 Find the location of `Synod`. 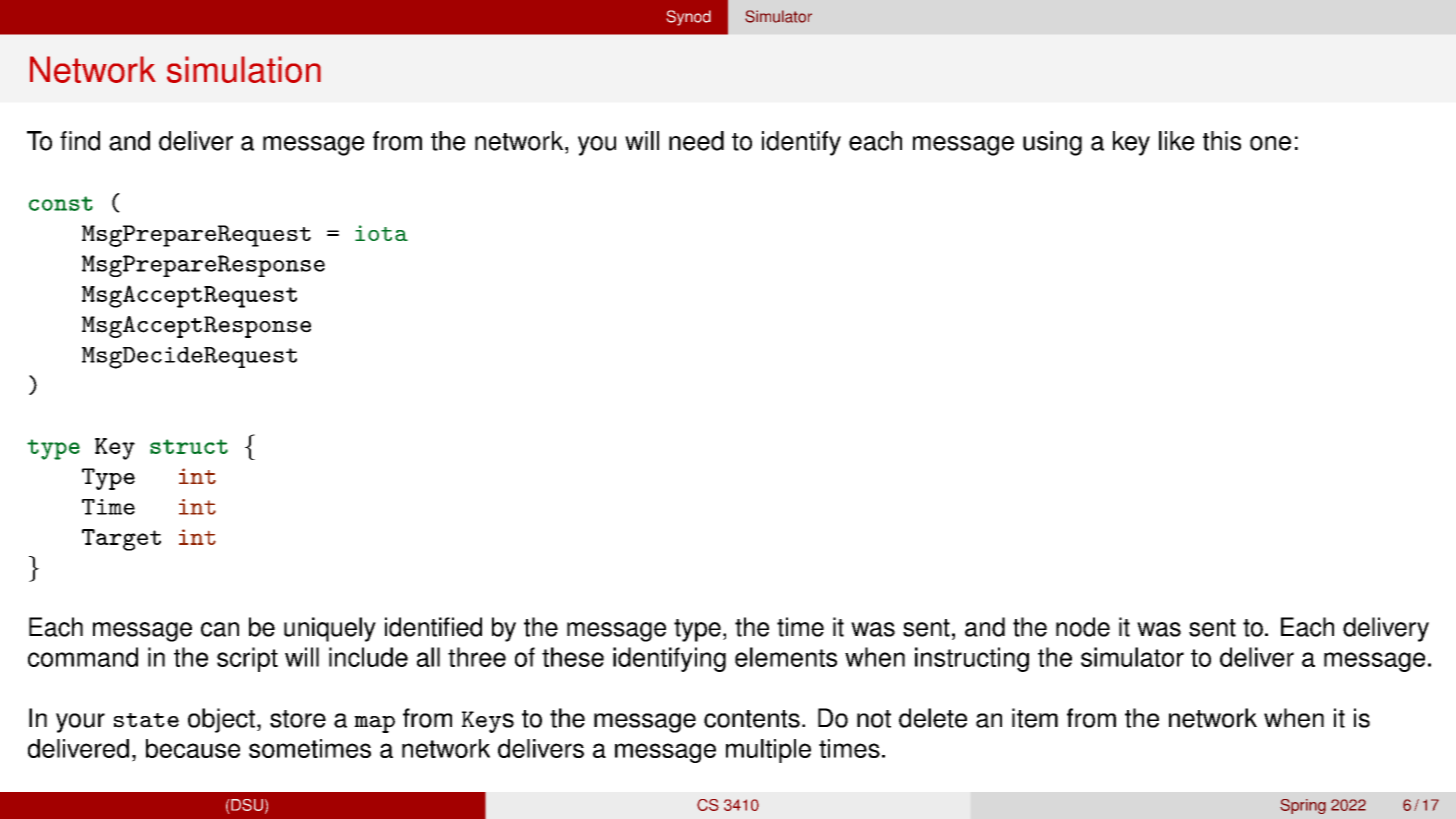

Synod is located at coordinates (689, 18).
